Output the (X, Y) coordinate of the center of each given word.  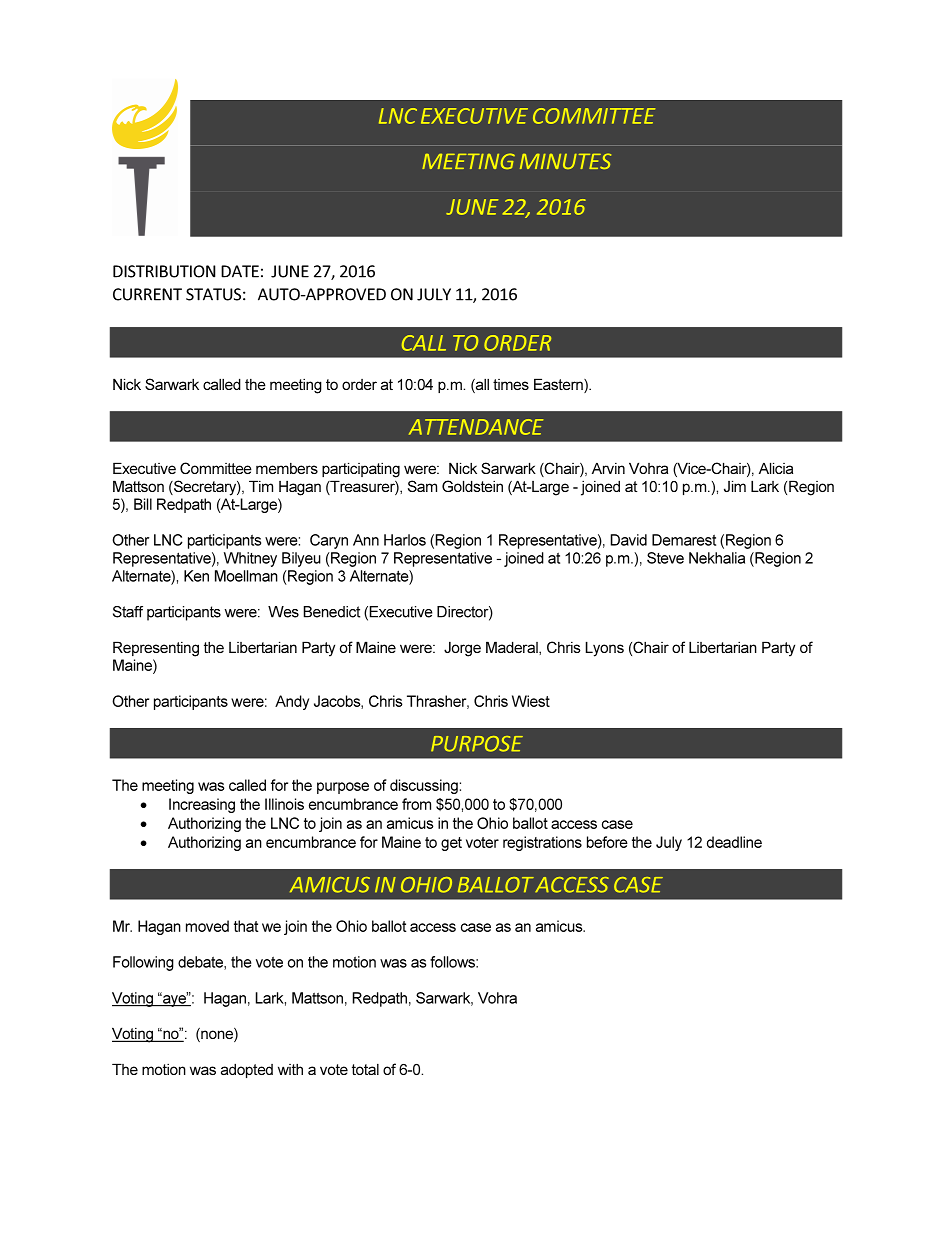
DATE (240, 271)
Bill (143, 504)
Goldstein (472, 486)
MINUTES (565, 161)
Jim (735, 486)
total (365, 1069)
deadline (734, 842)
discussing (424, 786)
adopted (247, 1070)
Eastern (559, 385)
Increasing (202, 805)
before (607, 842)
